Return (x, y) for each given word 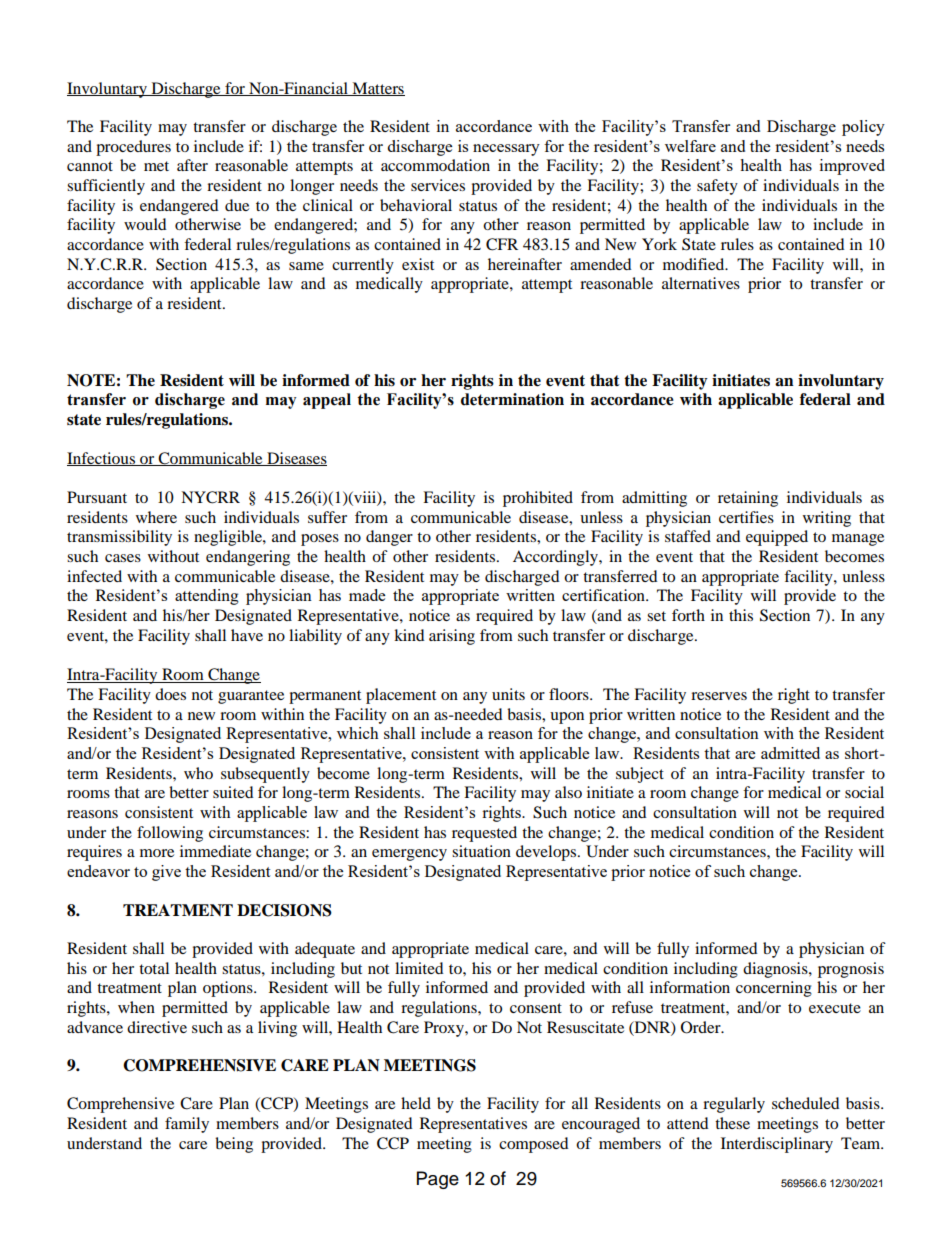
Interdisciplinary (777, 1145)
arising (452, 637)
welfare (690, 146)
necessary (506, 150)
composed (534, 1145)
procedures (133, 148)
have (247, 635)
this (741, 615)
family (187, 1125)
